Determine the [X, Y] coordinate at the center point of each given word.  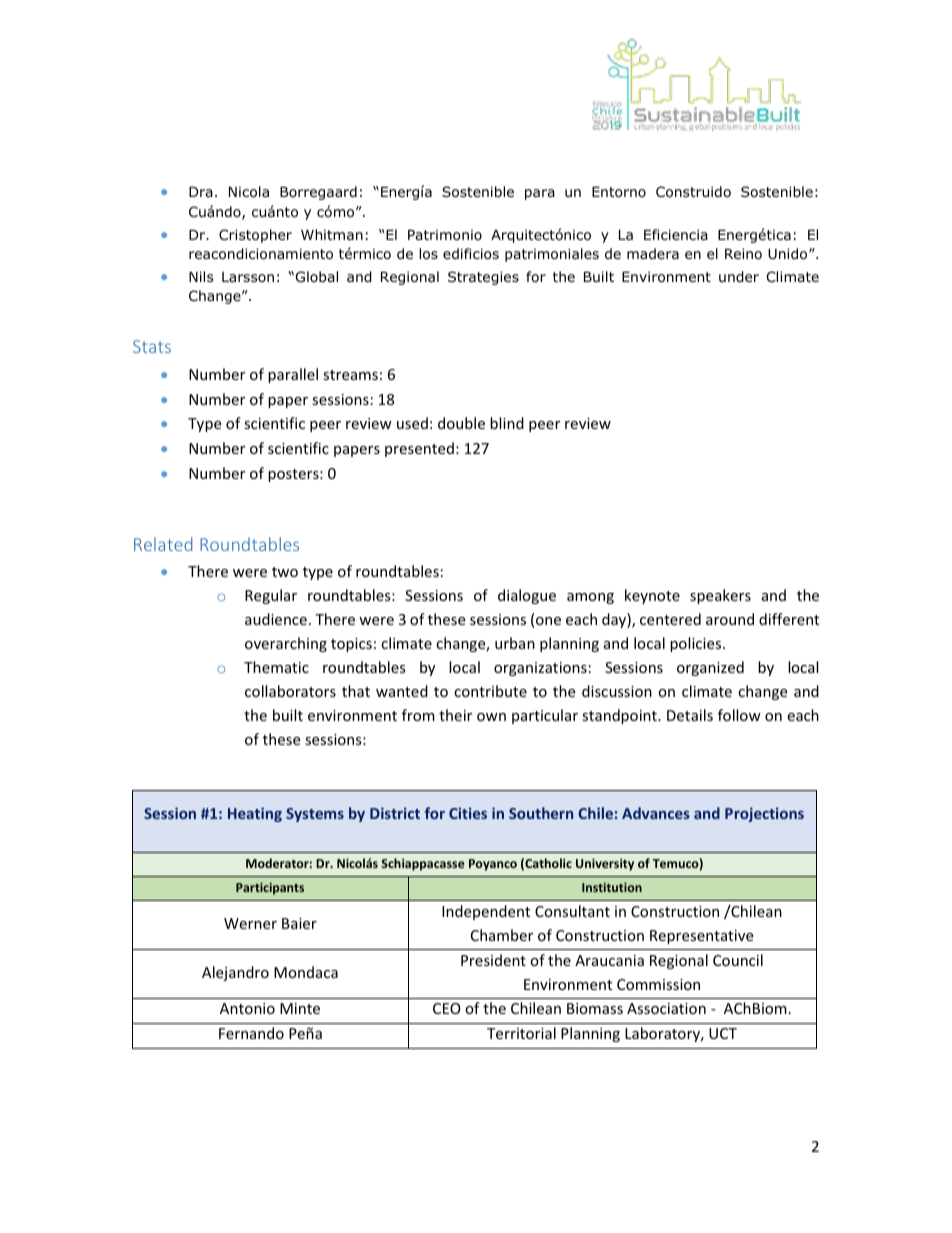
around [730, 619]
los [428, 254]
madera [653, 253]
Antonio [247, 1008]
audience [276, 619]
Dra [201, 192]
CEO [447, 1008]
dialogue [527, 596]
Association [666, 1008]
